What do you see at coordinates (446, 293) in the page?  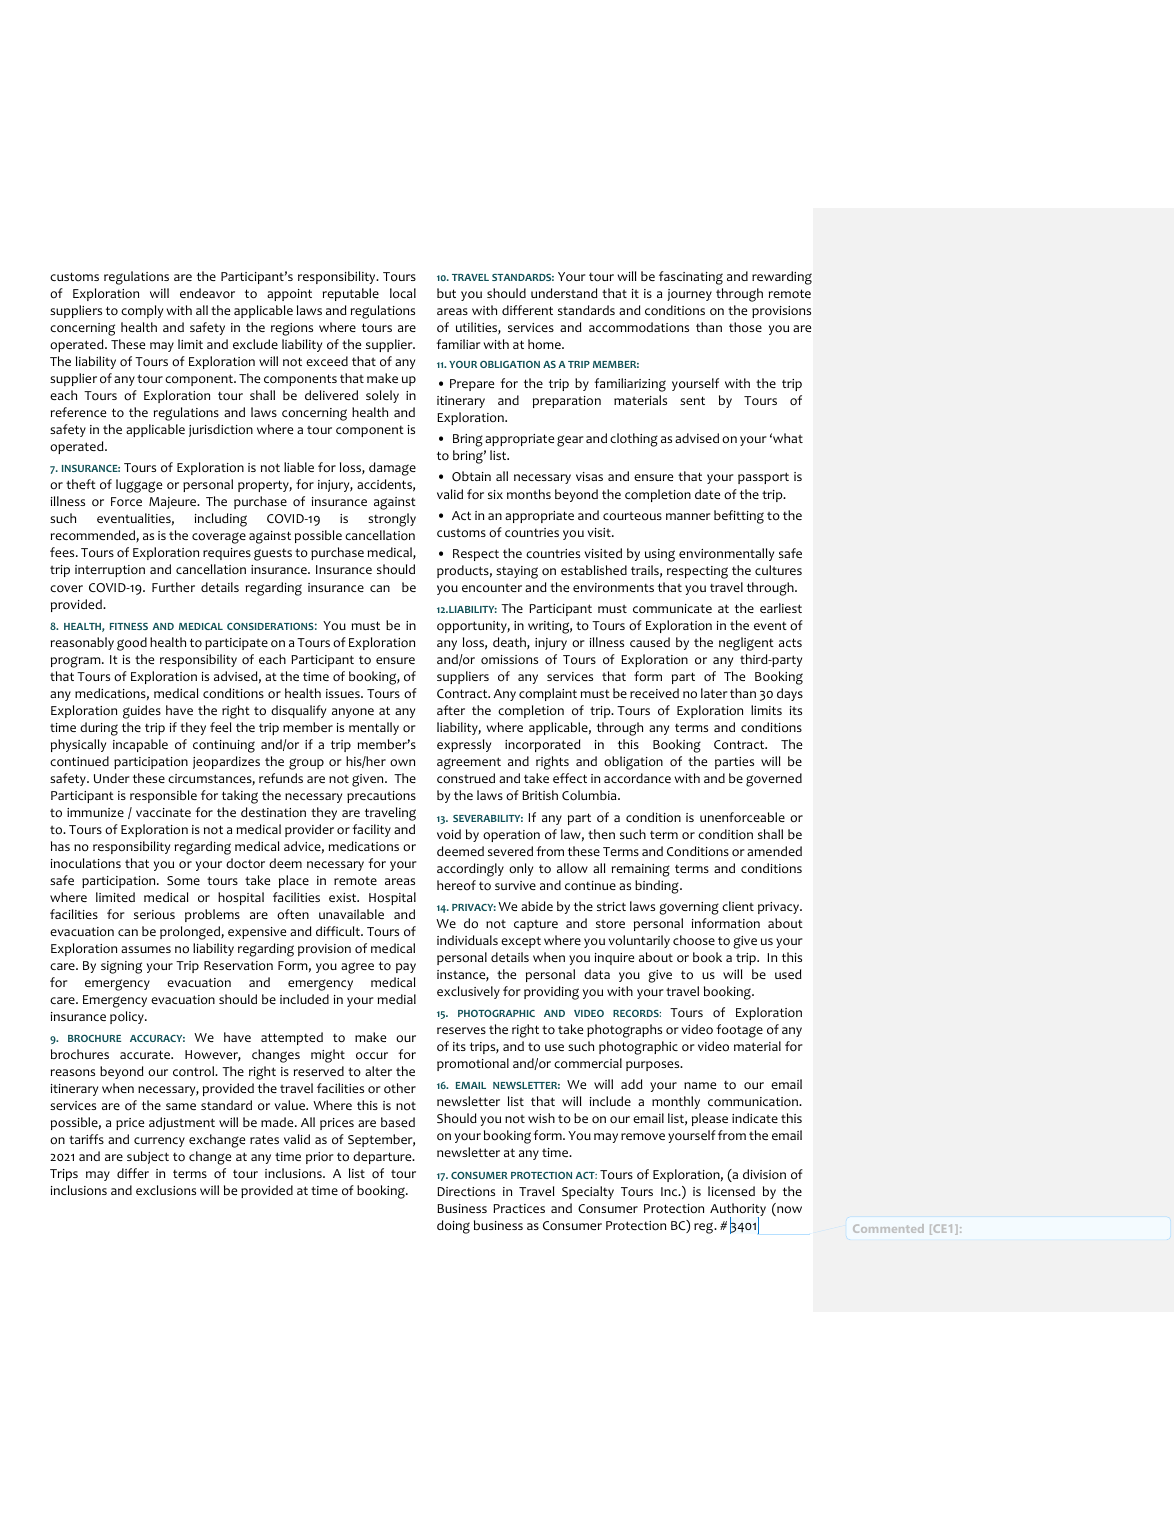 I see `but` at bounding box center [446, 293].
